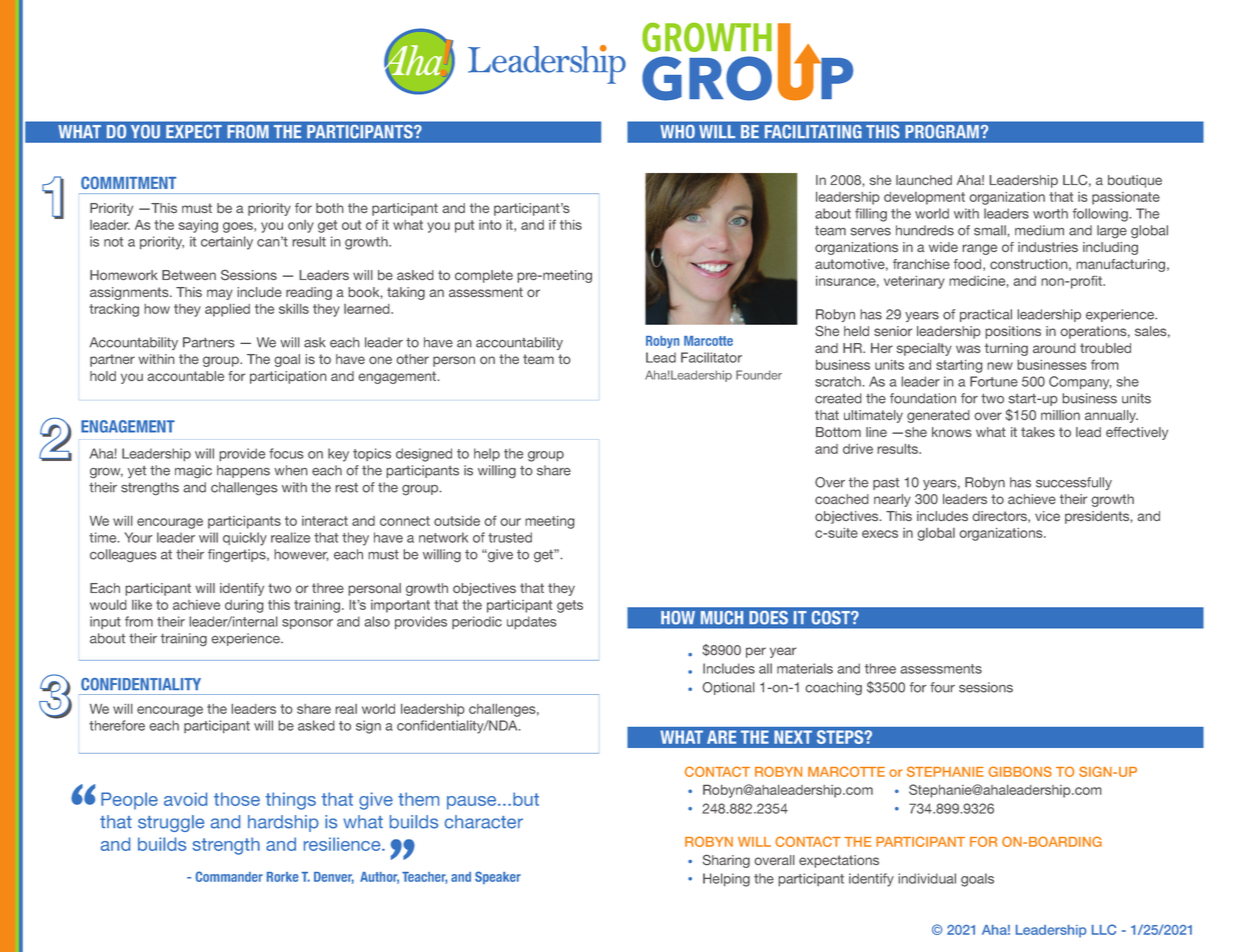 This image has width=1233, height=952. What do you see at coordinates (726, 861) in the image?
I see `Sharing` at bounding box center [726, 861].
